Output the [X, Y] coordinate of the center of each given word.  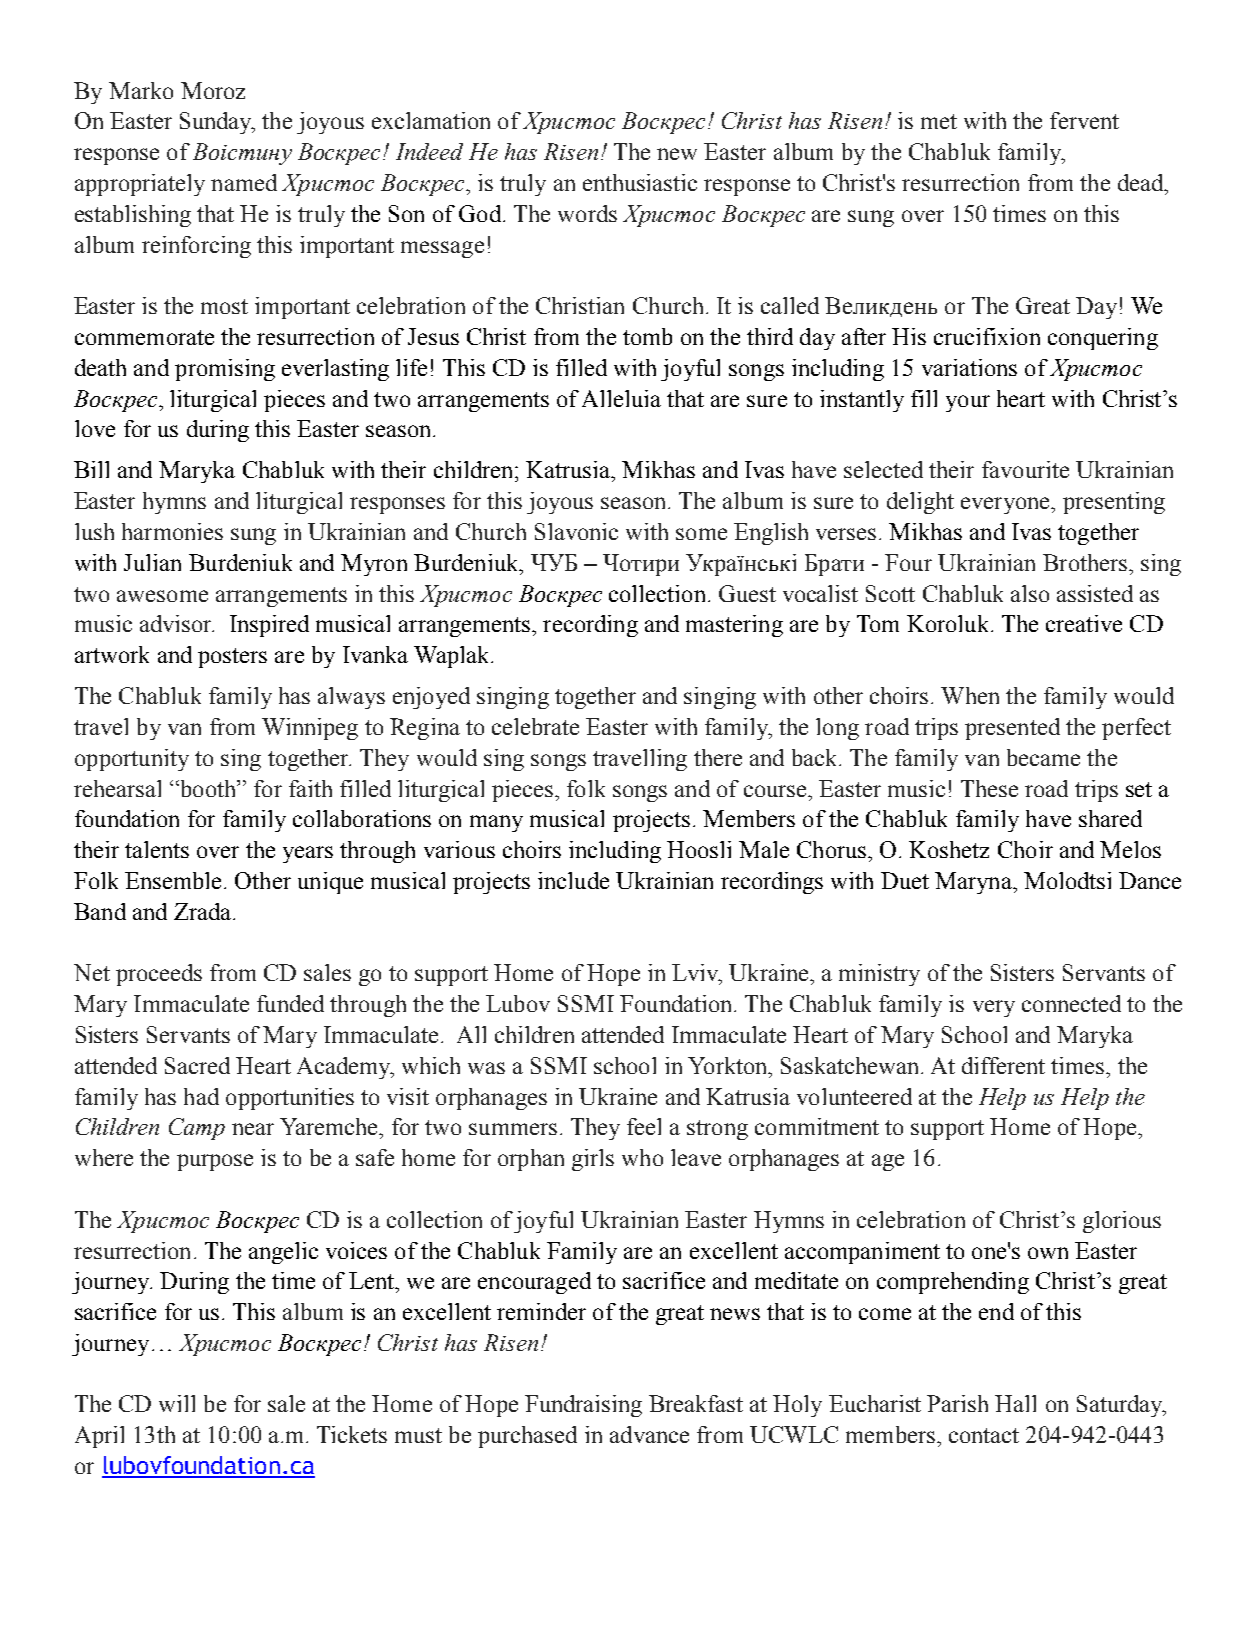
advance [649, 1434]
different [1003, 1065]
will [177, 1403]
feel [644, 1126]
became [1043, 757]
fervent [1084, 120]
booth [207, 788]
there [718, 757]
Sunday [217, 123]
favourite [1025, 469]
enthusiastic [640, 182]
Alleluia [621, 398]
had [201, 1096]
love [95, 428]
